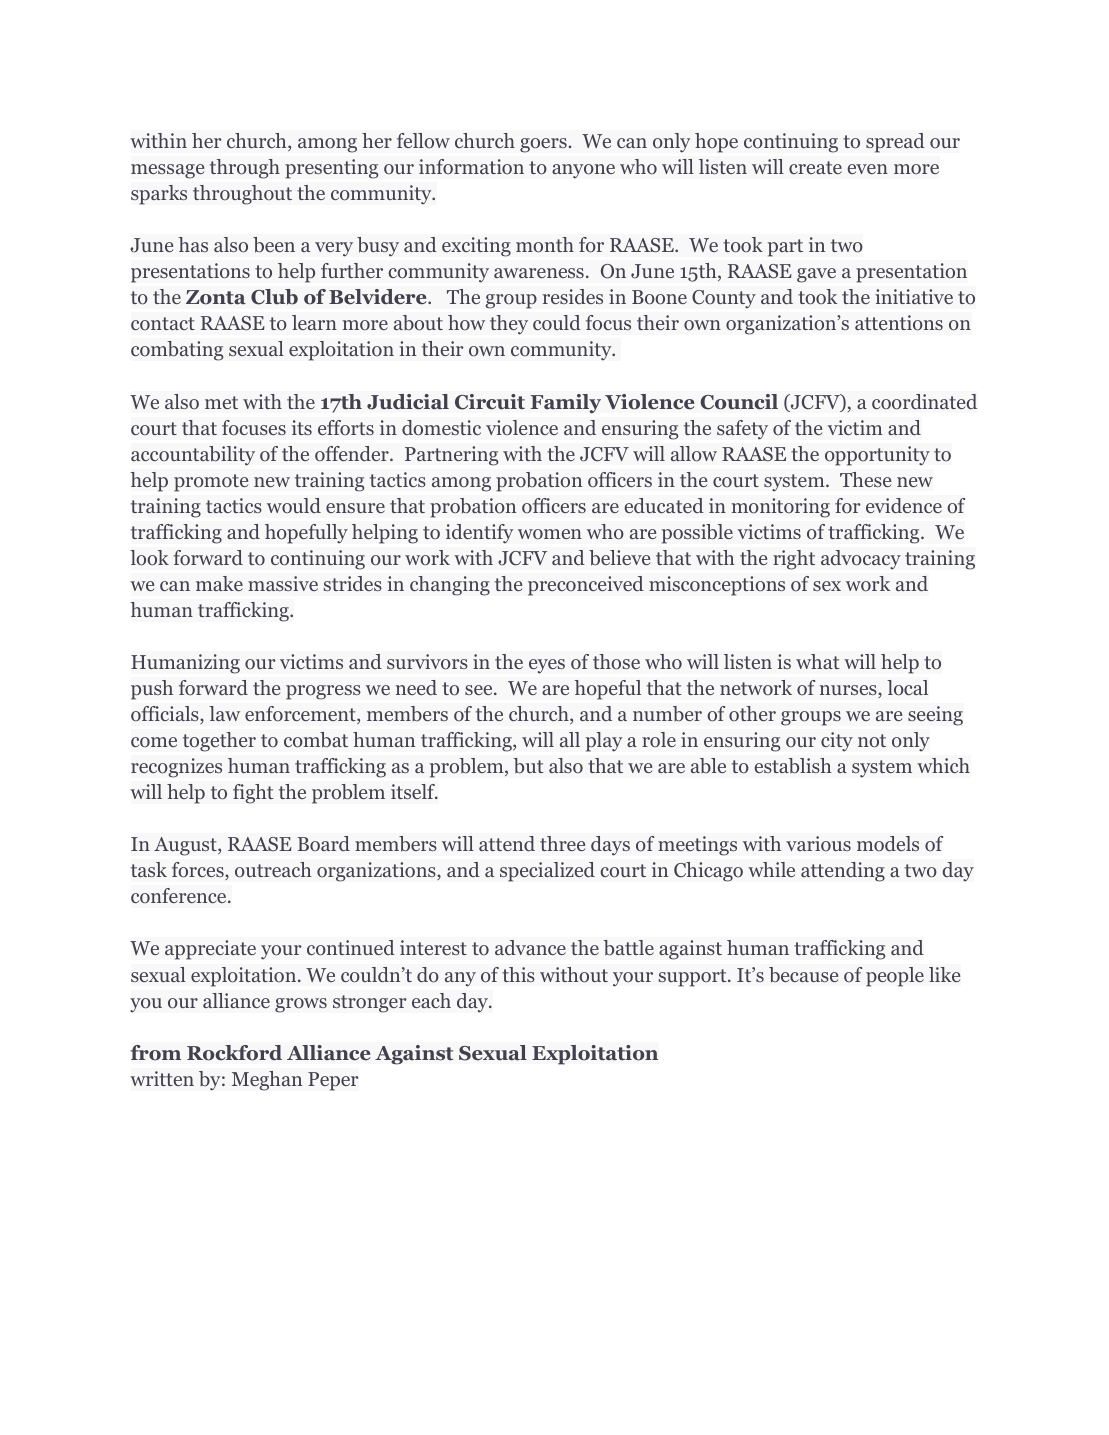 The height and width of the image is (1435, 1109). I want to click on Rockford, so click(234, 1053).
